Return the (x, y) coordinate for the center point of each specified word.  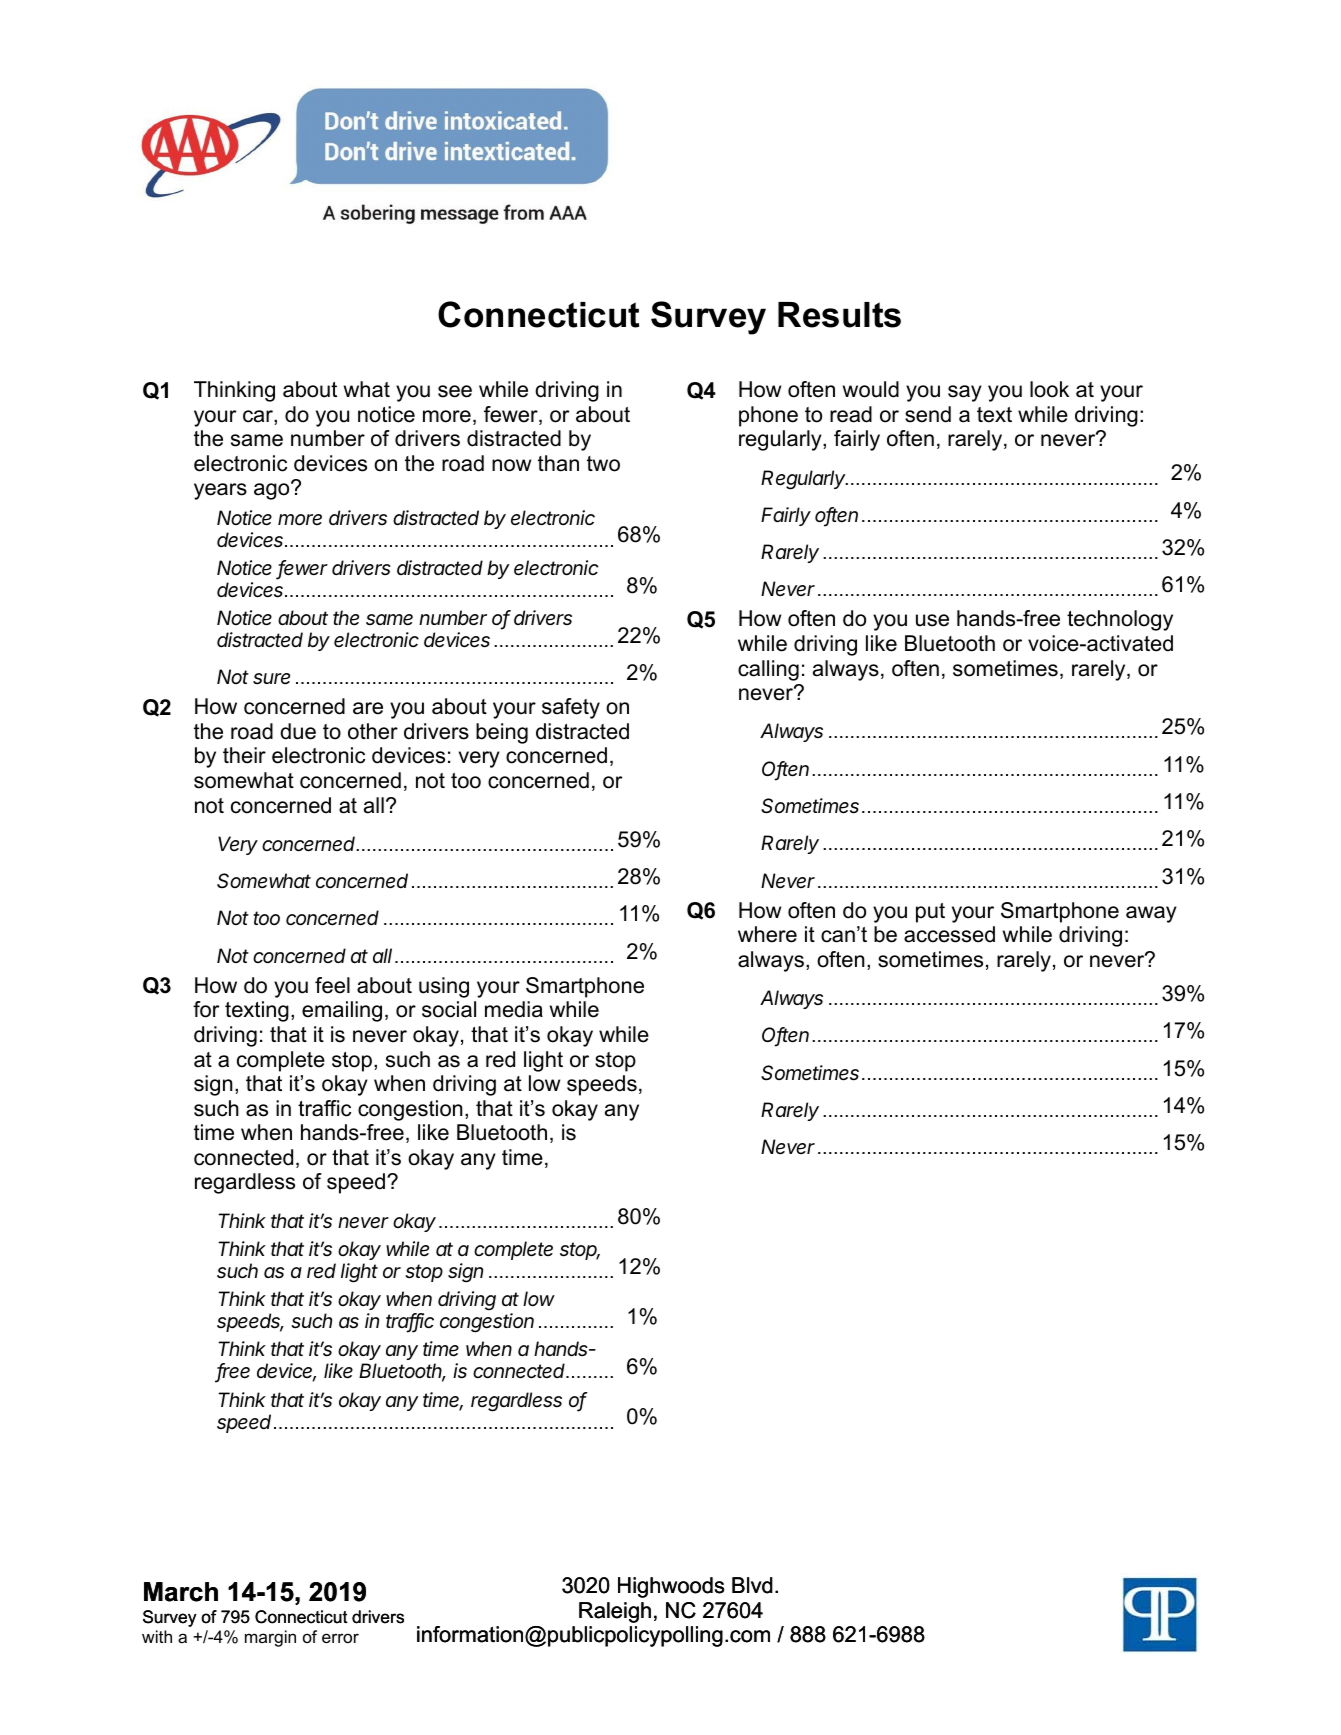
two (603, 464)
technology (1120, 620)
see (455, 391)
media (514, 1009)
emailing (342, 1011)
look (1049, 389)
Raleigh (615, 1612)
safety (571, 708)
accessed (949, 934)
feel (332, 985)
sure (271, 678)
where (767, 934)
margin (270, 1638)
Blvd (752, 1585)
